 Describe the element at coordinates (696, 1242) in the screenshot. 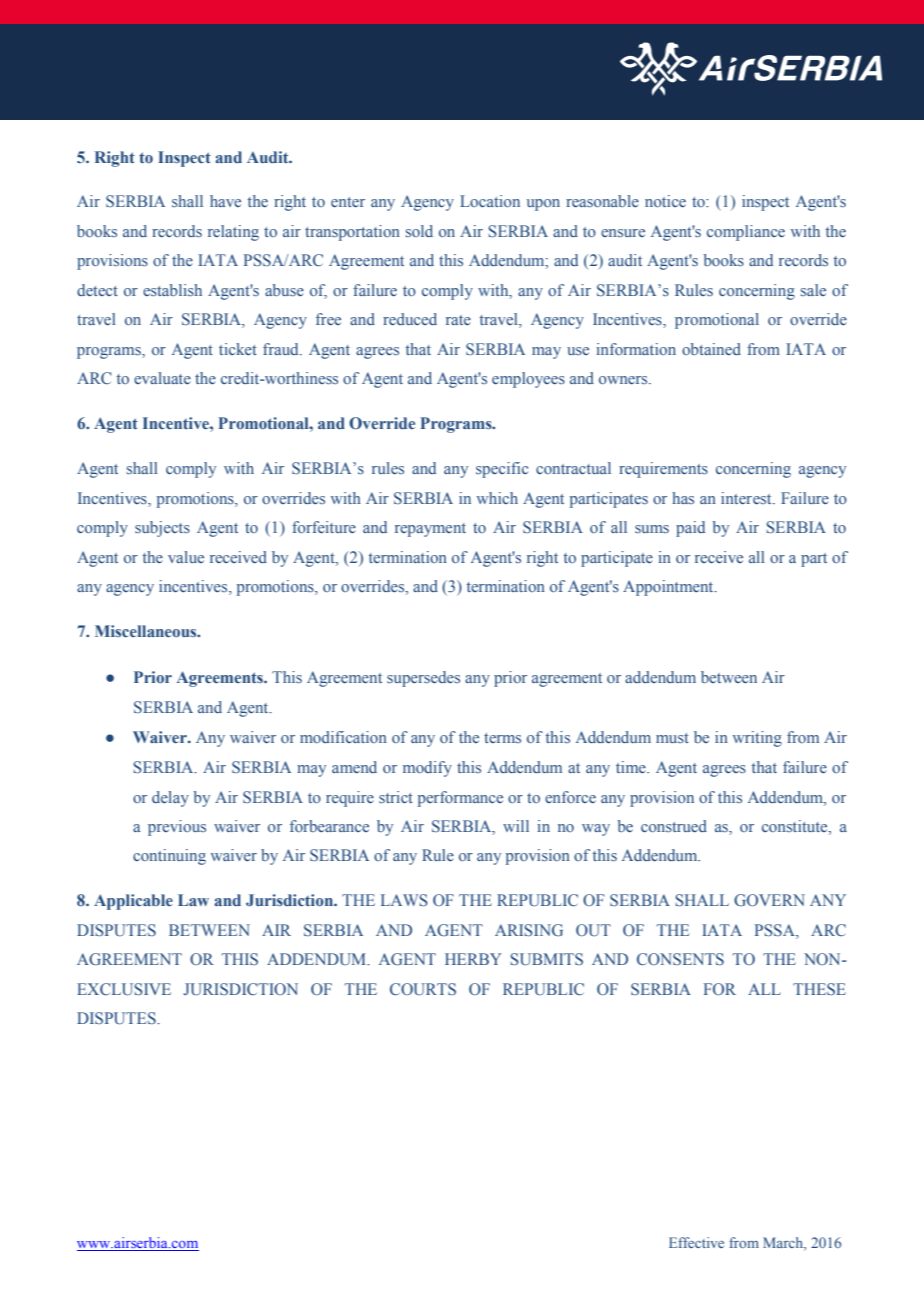

I see `Effective` at that location.
